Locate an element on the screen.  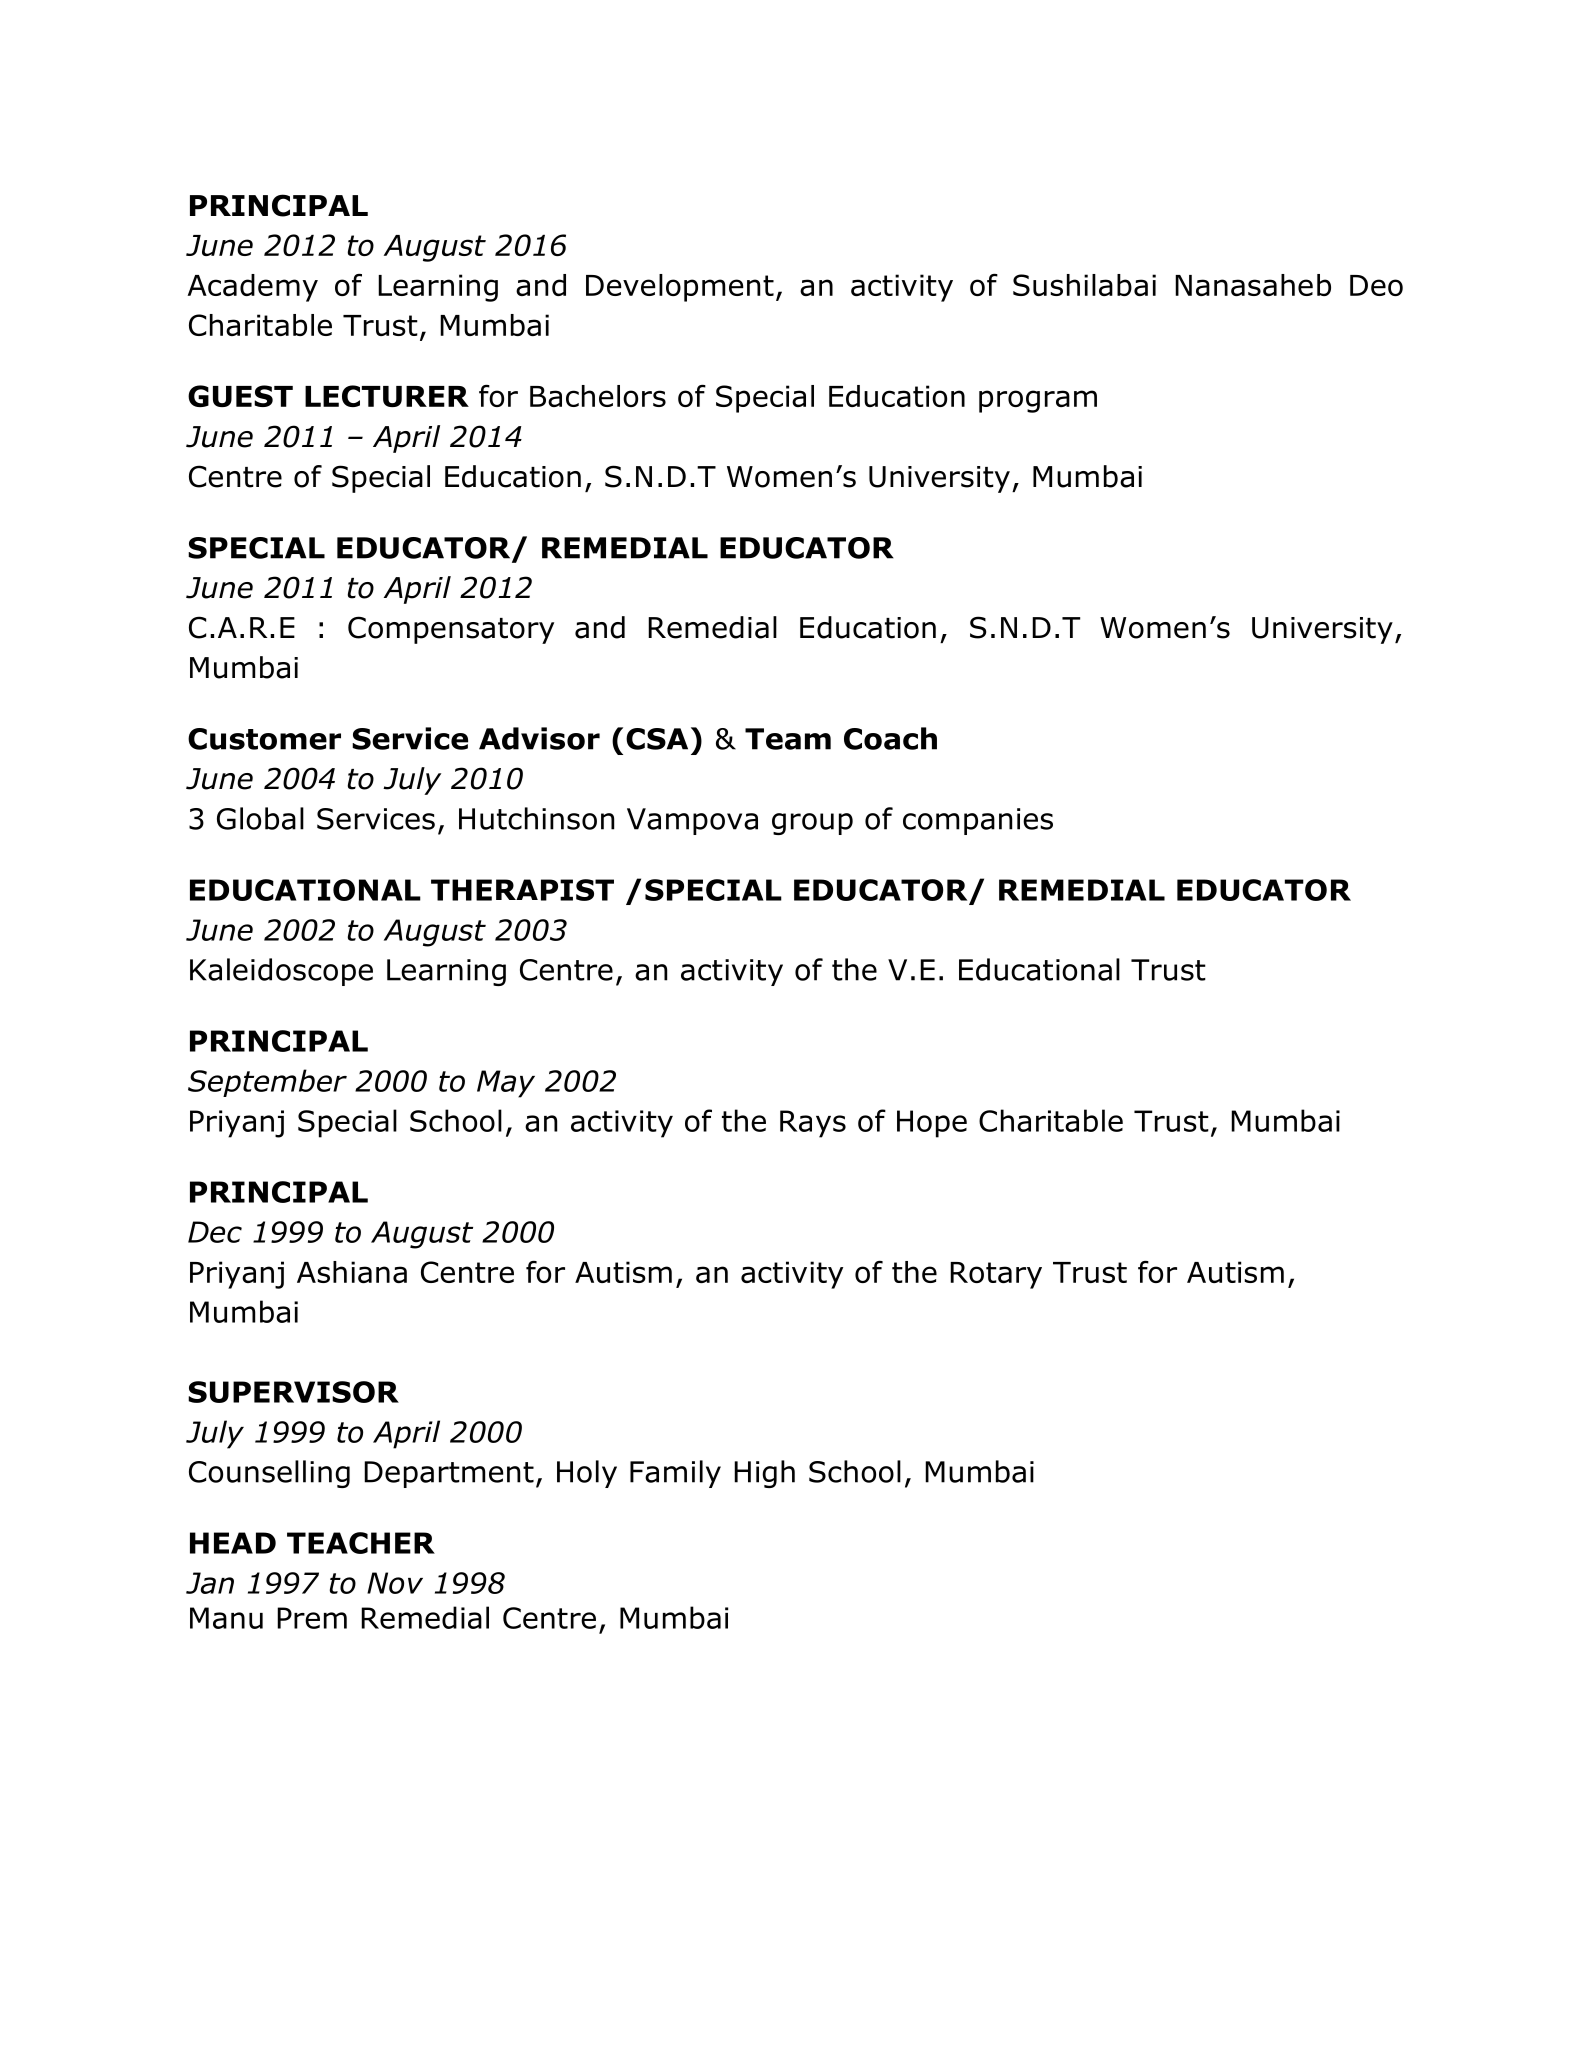
Kaleidoscope is located at coordinates (281, 972).
